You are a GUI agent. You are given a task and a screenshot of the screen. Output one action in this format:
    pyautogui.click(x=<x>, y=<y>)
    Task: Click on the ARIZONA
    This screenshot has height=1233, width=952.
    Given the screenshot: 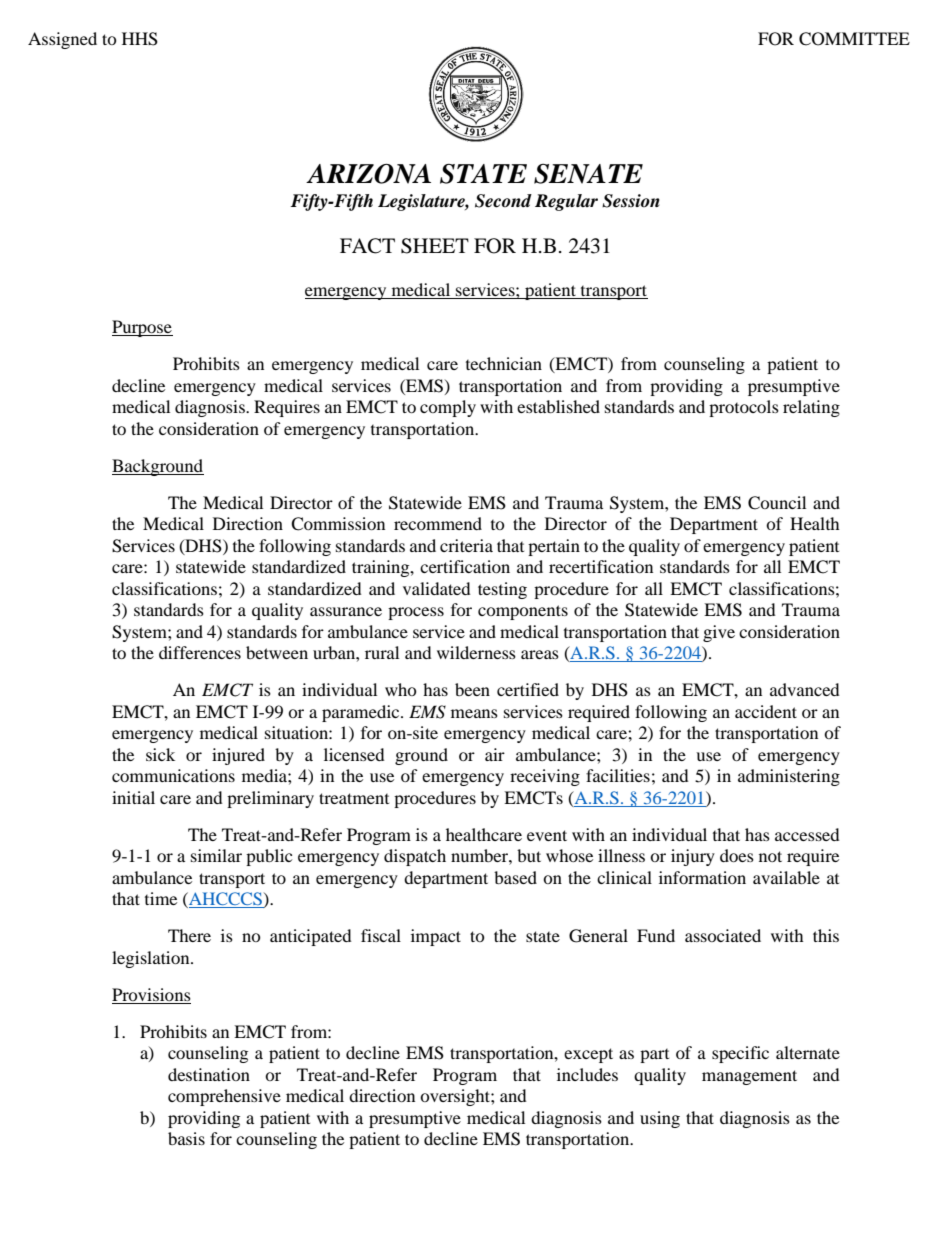 What is the action you would take?
    pyautogui.click(x=368, y=174)
